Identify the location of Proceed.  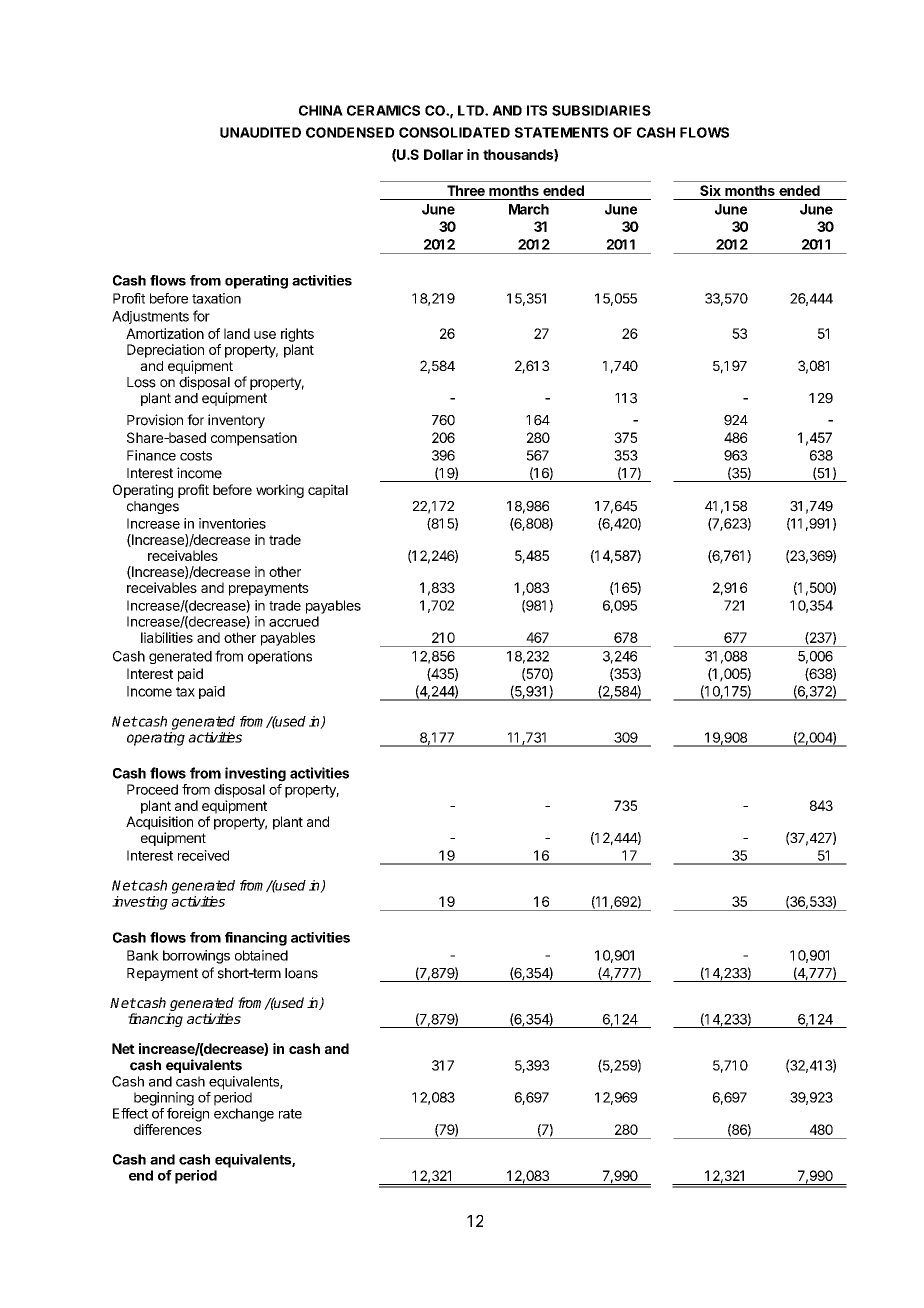
(152, 789).
